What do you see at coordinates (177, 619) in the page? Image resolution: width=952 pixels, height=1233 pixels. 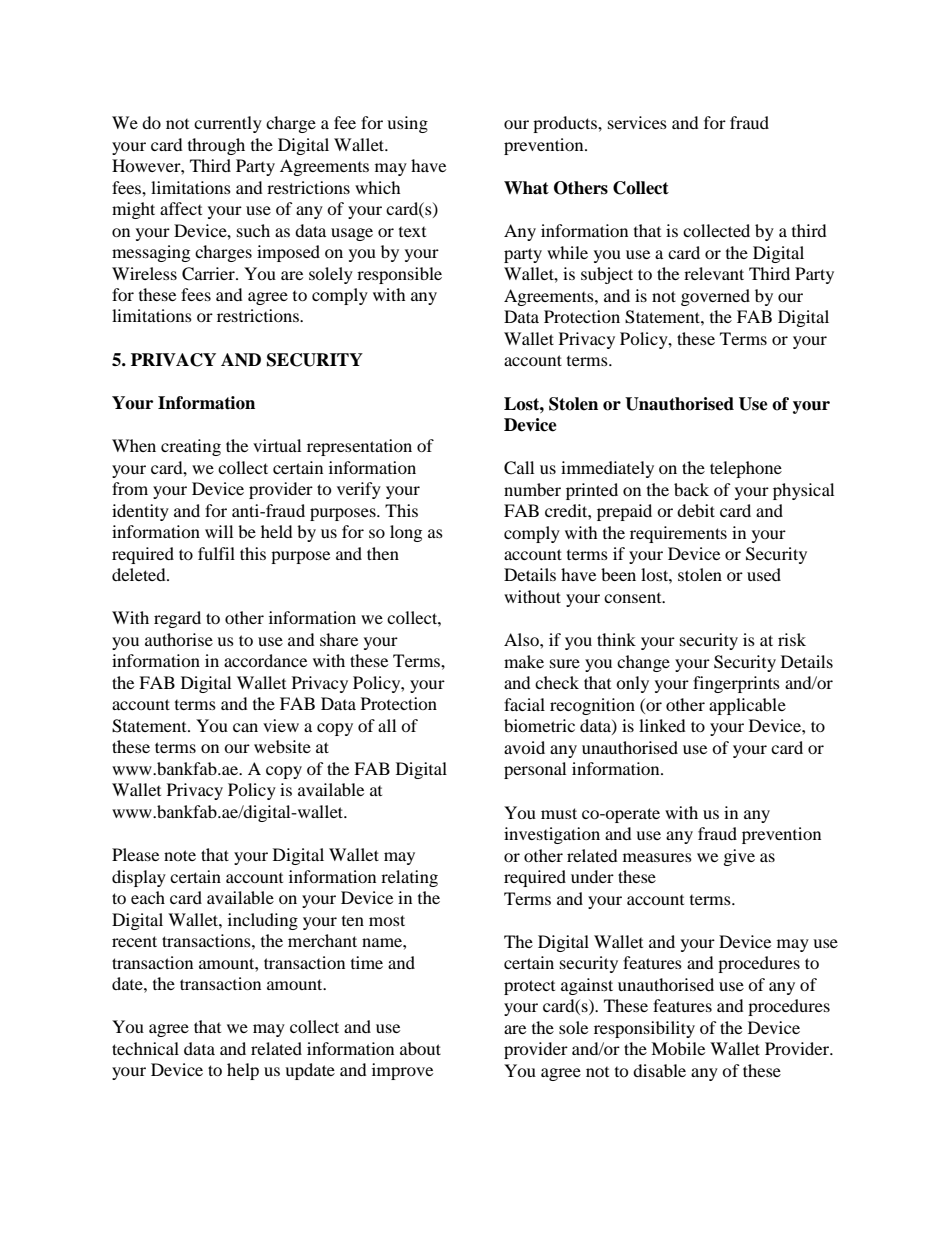 I see `regard` at bounding box center [177, 619].
